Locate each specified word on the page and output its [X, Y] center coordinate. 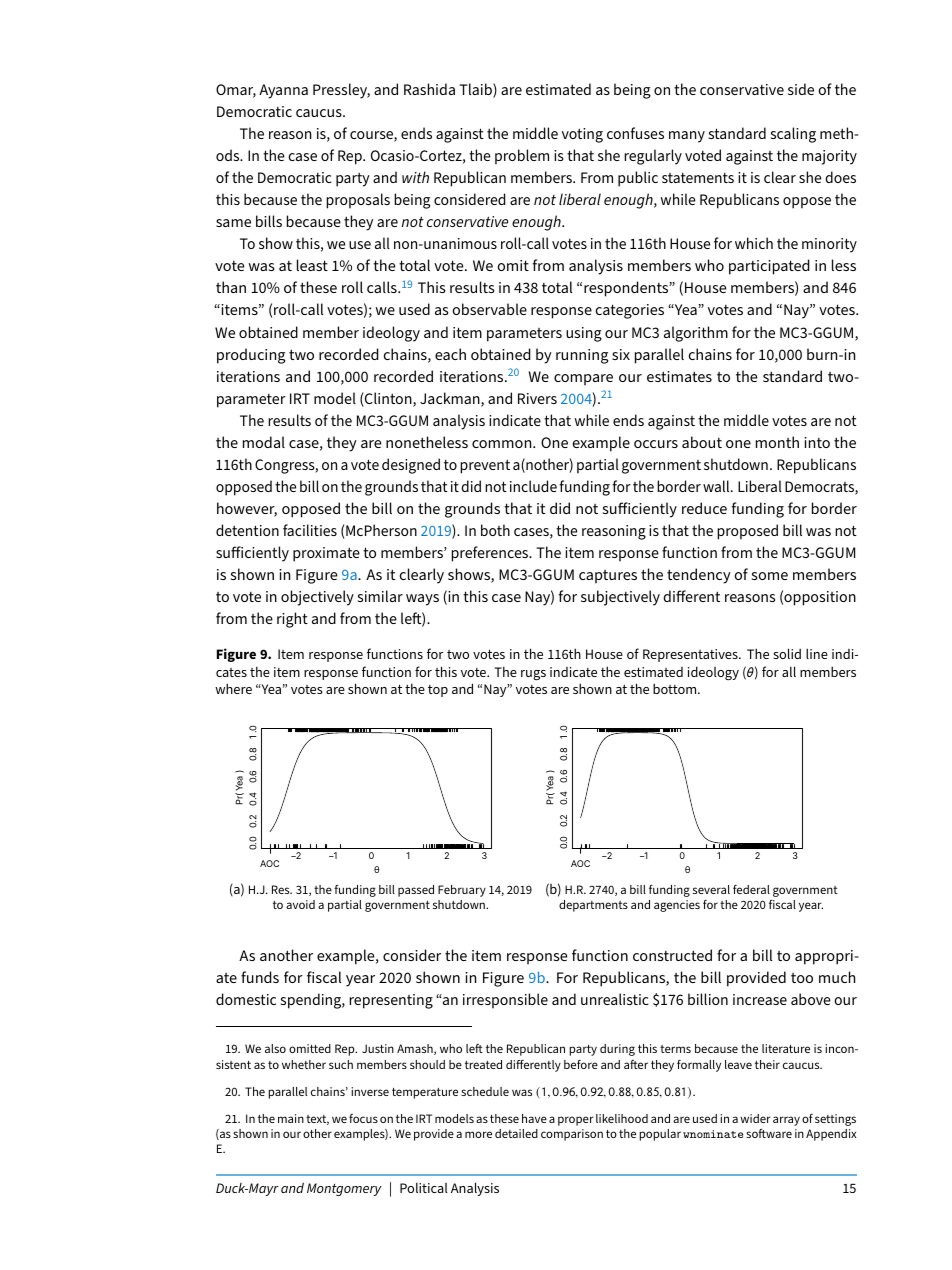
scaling [793, 135]
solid [787, 653]
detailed [516, 1133]
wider [755, 1118]
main [291, 1118]
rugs [533, 675]
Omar [236, 91]
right [292, 620]
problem [522, 157]
